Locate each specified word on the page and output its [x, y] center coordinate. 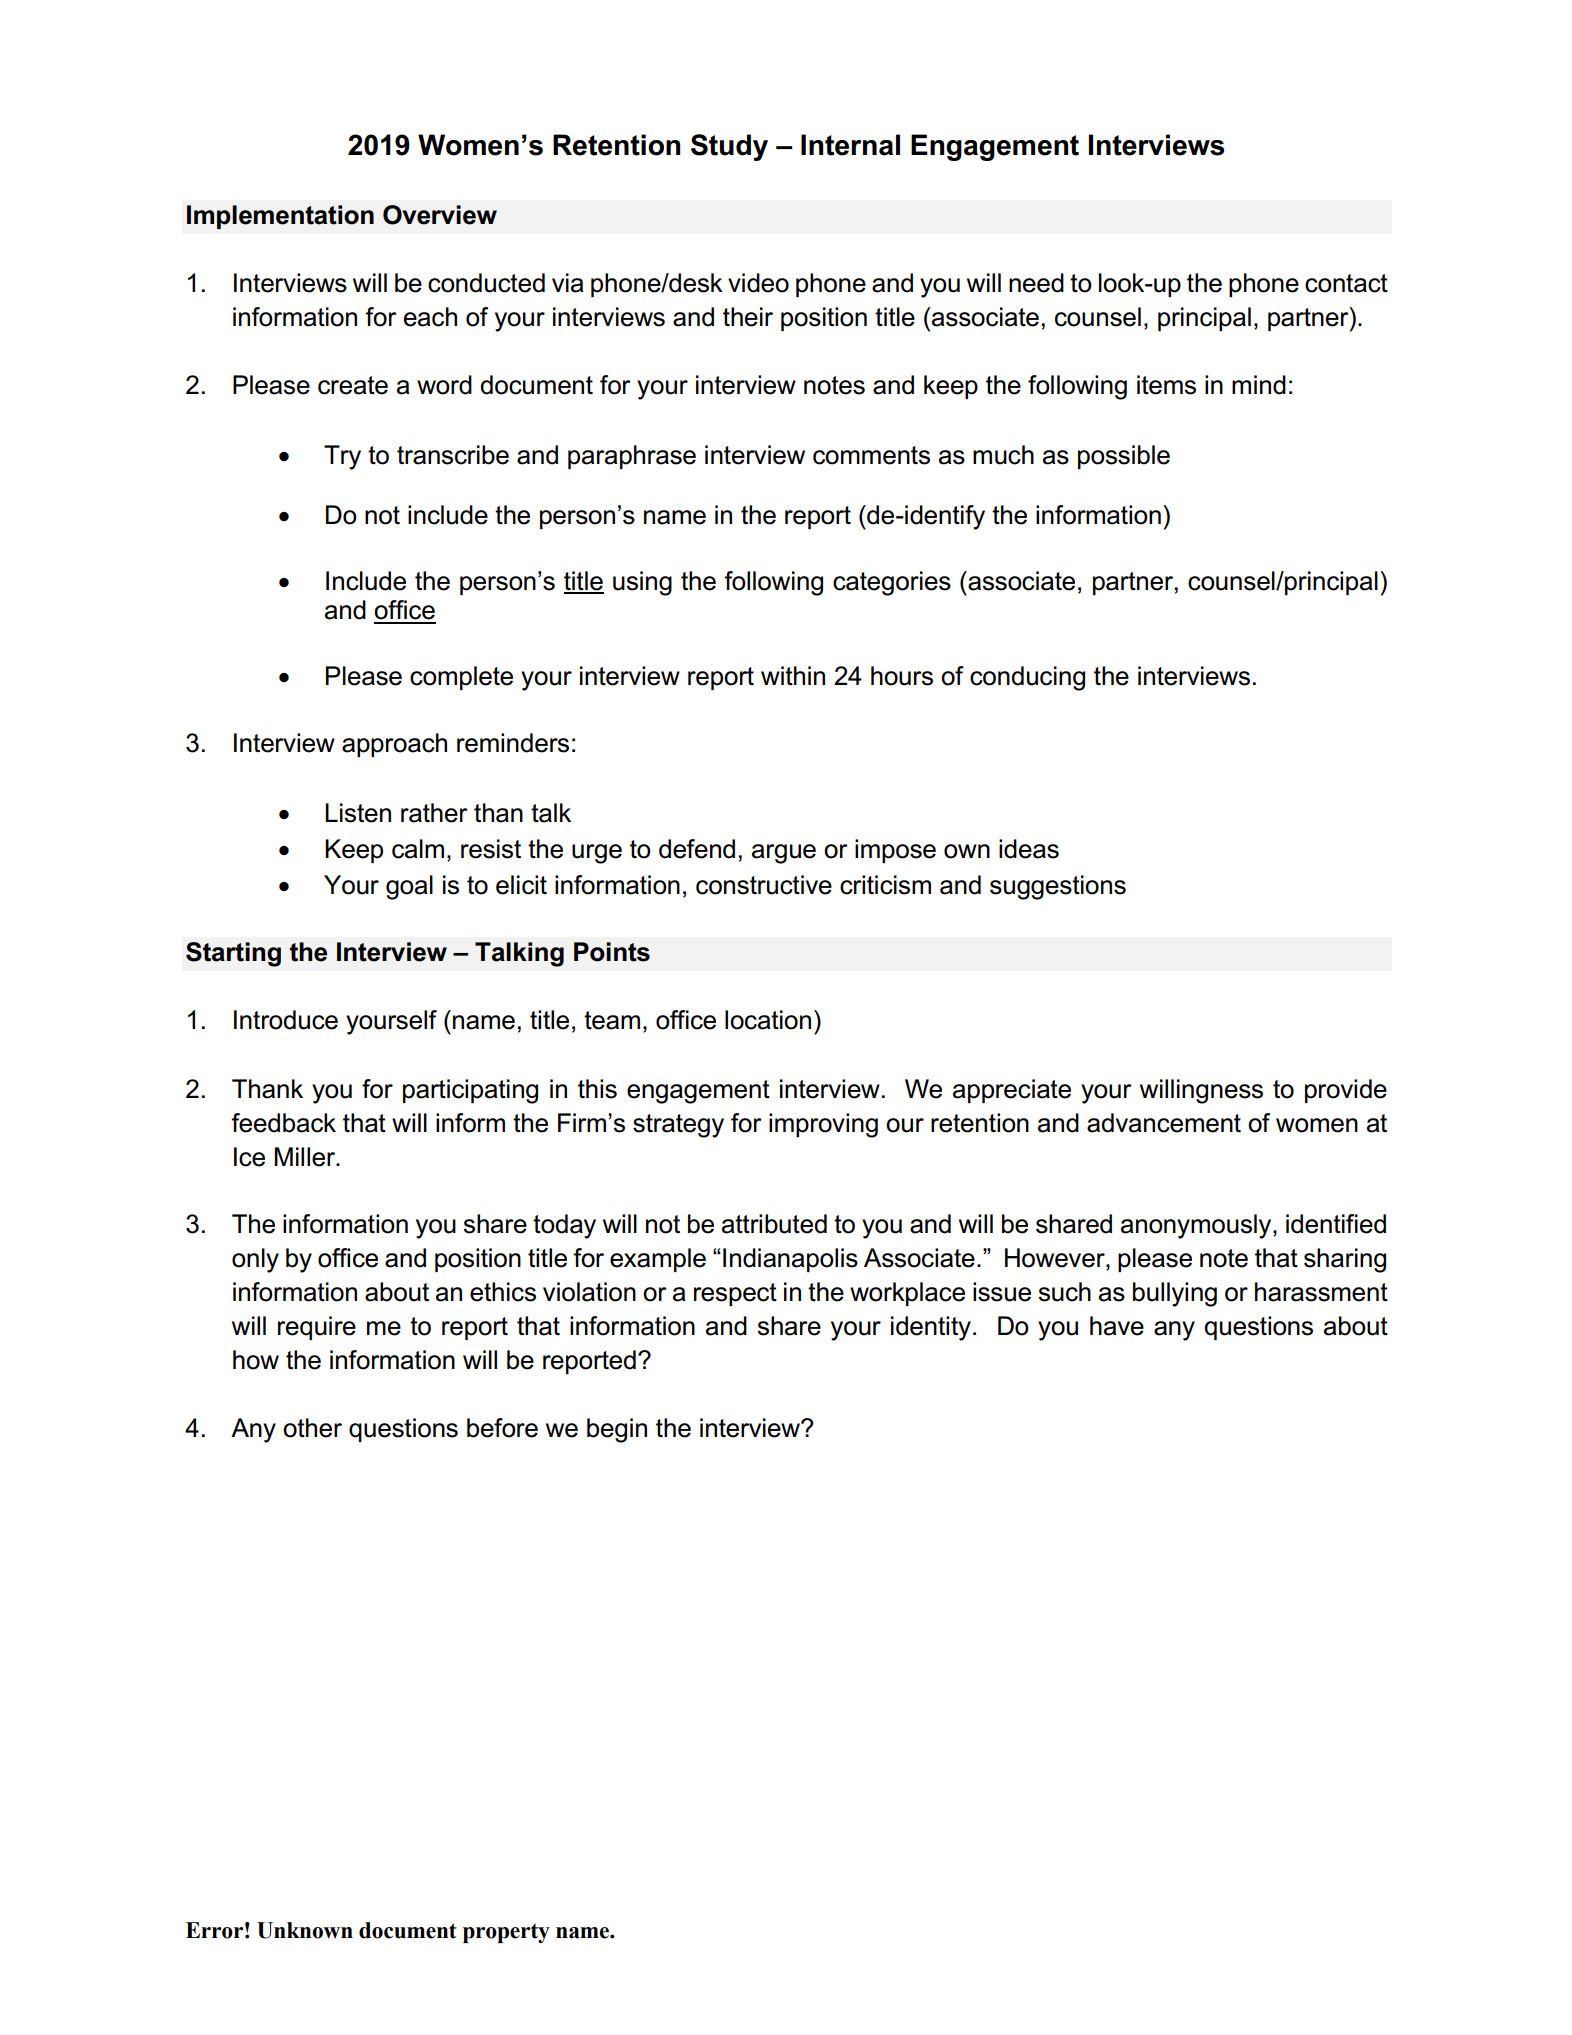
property [506, 1933]
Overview [440, 215]
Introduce [286, 1020]
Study [729, 147]
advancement [1164, 1123]
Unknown [305, 1930]
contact [1346, 283]
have [1117, 1326]
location [768, 1020]
